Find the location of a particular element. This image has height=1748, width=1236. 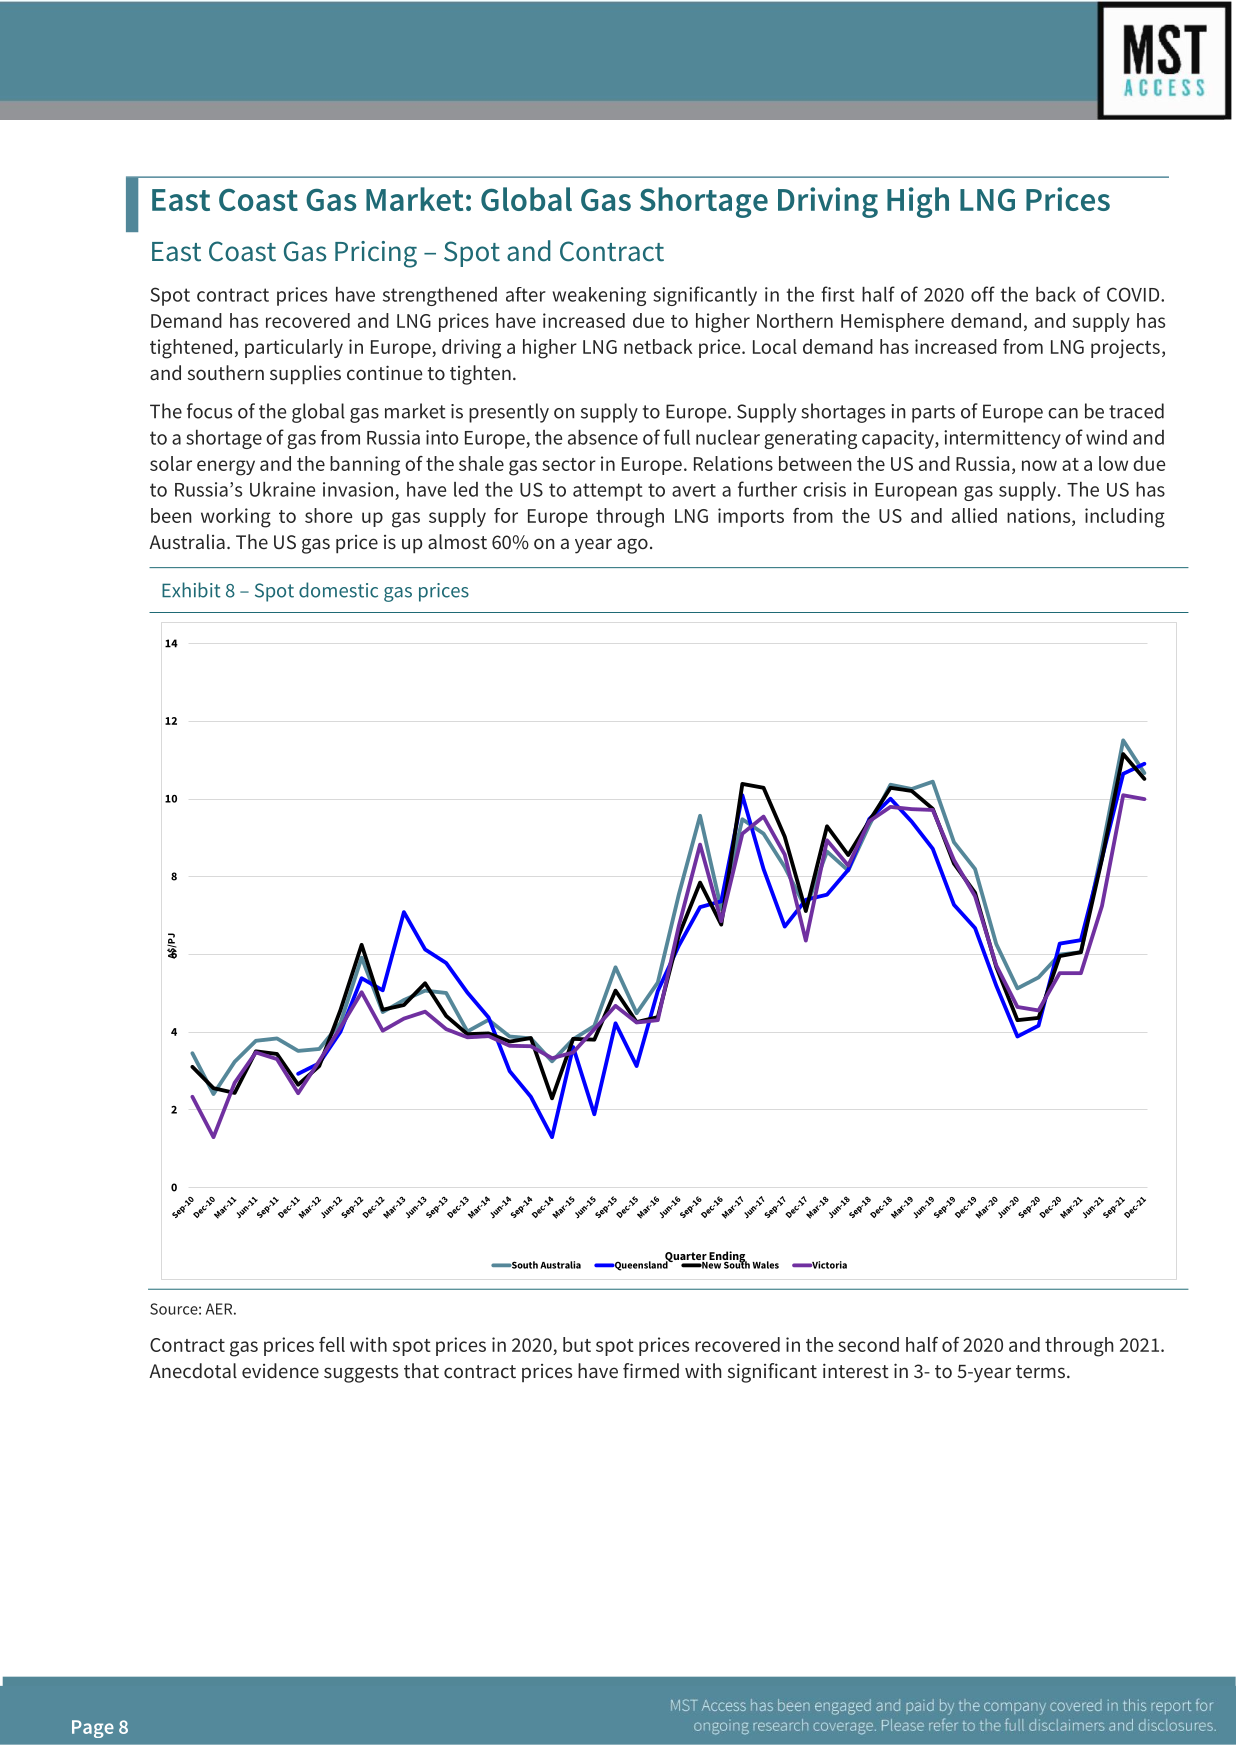

terms is located at coordinates (1040, 1372).
